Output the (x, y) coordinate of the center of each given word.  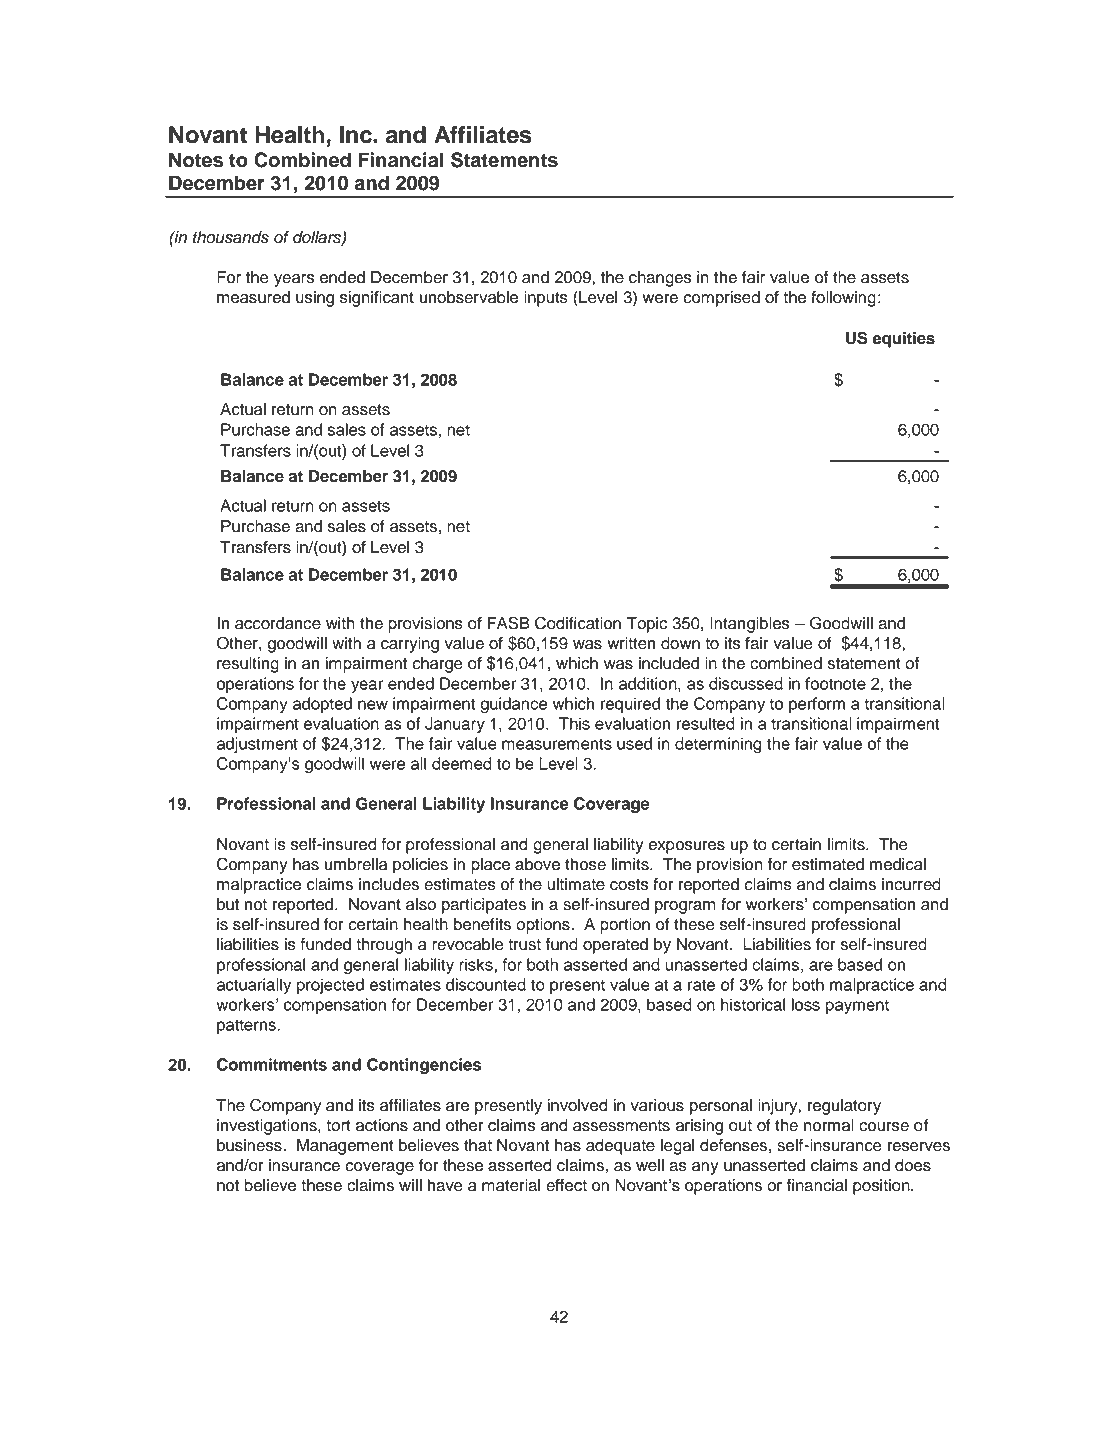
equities (903, 340)
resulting (248, 665)
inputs (546, 299)
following (843, 299)
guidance (513, 705)
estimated (828, 864)
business (250, 1145)
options (544, 926)
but (228, 904)
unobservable (469, 297)
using (315, 299)
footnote (835, 683)
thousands (231, 237)
